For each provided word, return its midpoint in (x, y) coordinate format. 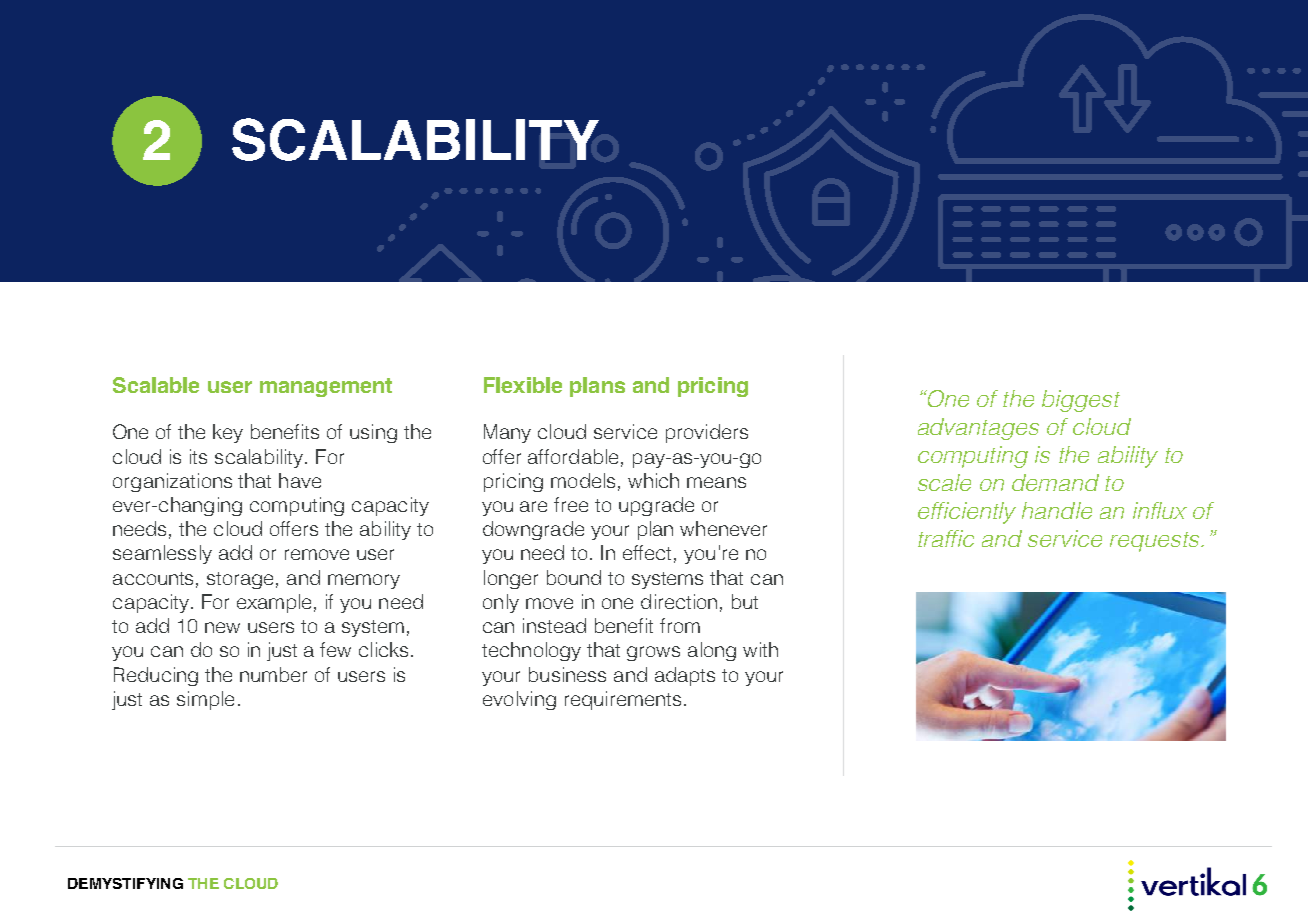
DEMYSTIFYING (125, 883)
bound (574, 577)
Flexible (523, 385)
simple (205, 700)
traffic (946, 538)
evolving (519, 700)
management (326, 387)
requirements (623, 700)
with (760, 649)
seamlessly (162, 554)
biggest (1081, 401)
